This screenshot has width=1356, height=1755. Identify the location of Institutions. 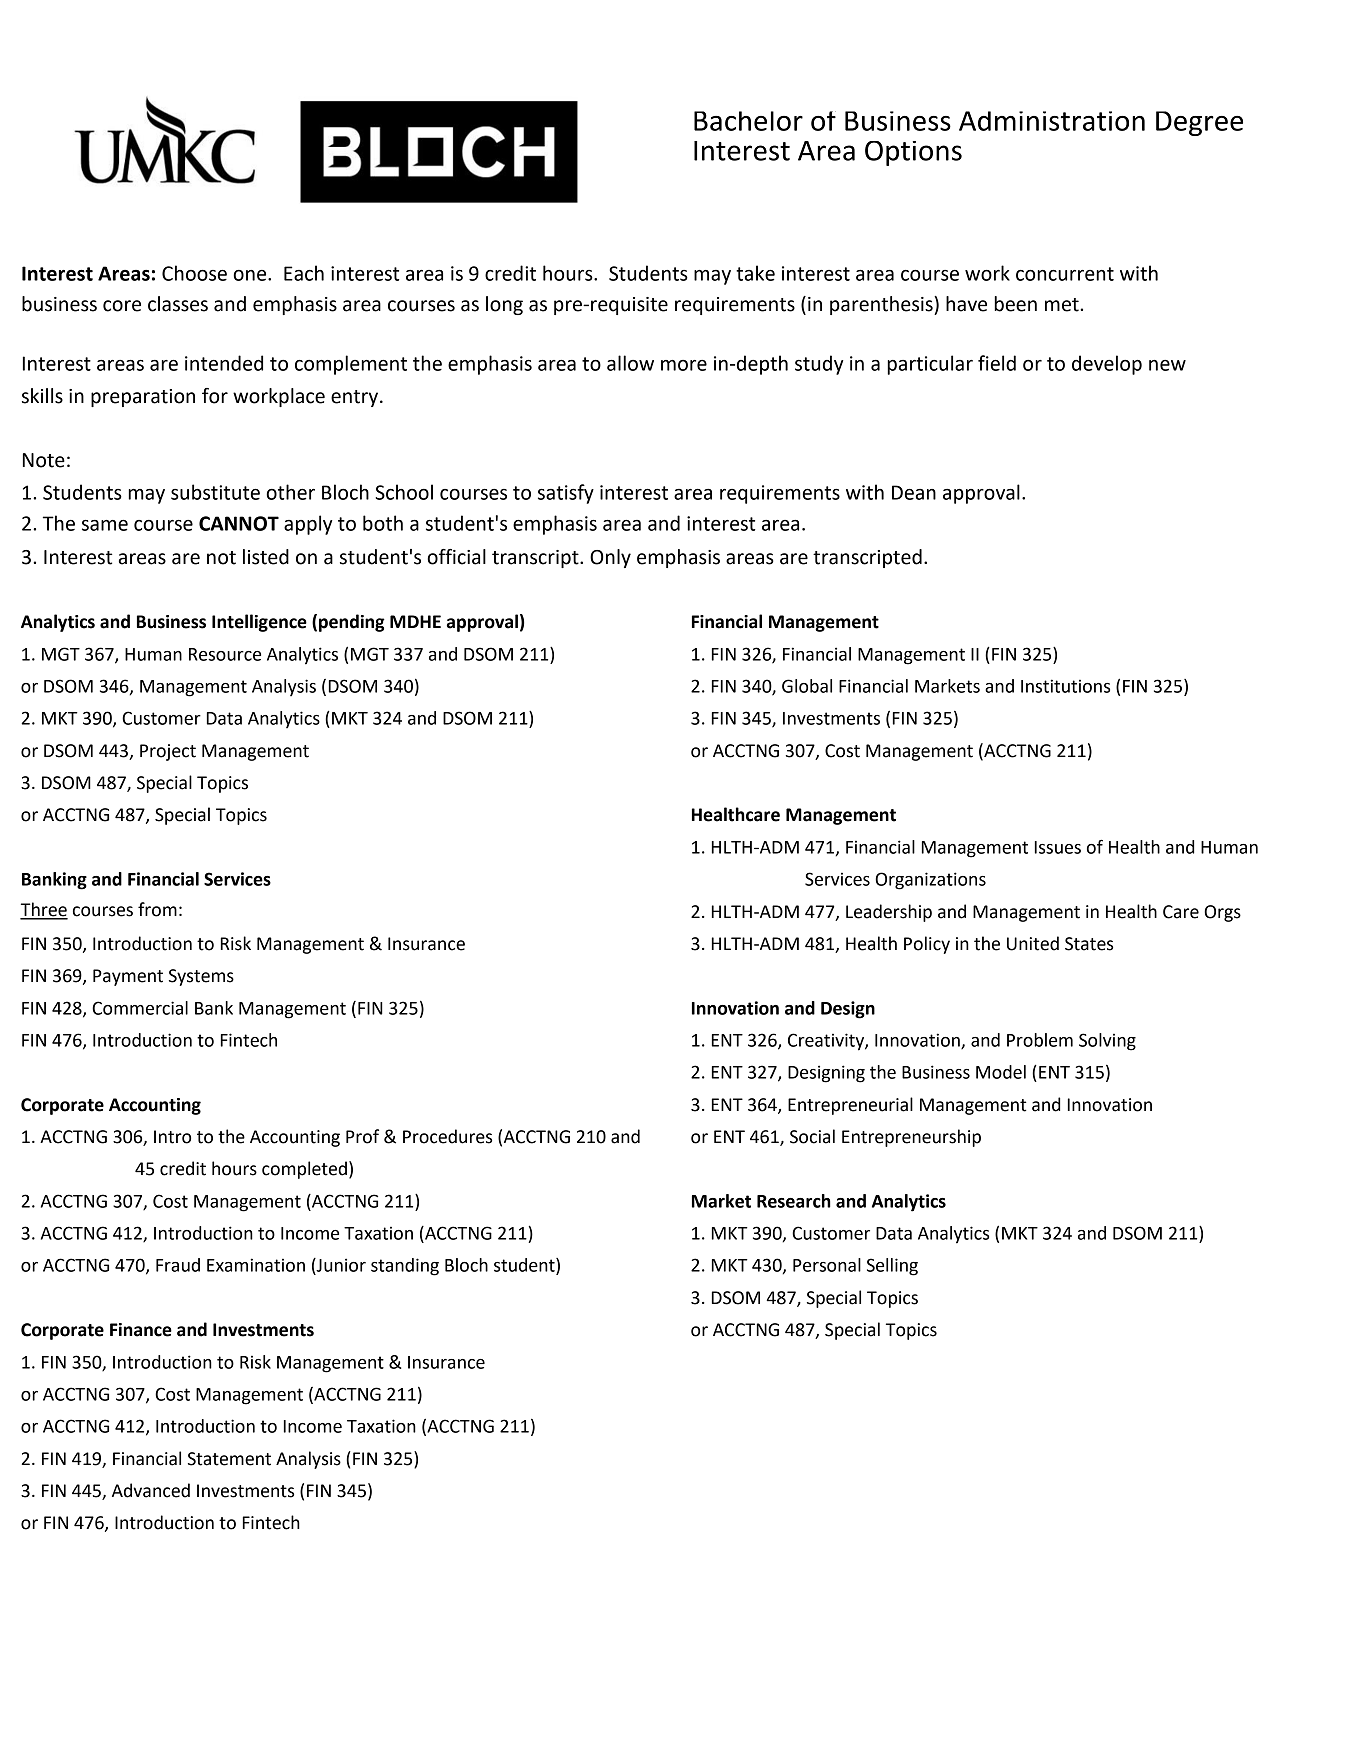
(1065, 686).
